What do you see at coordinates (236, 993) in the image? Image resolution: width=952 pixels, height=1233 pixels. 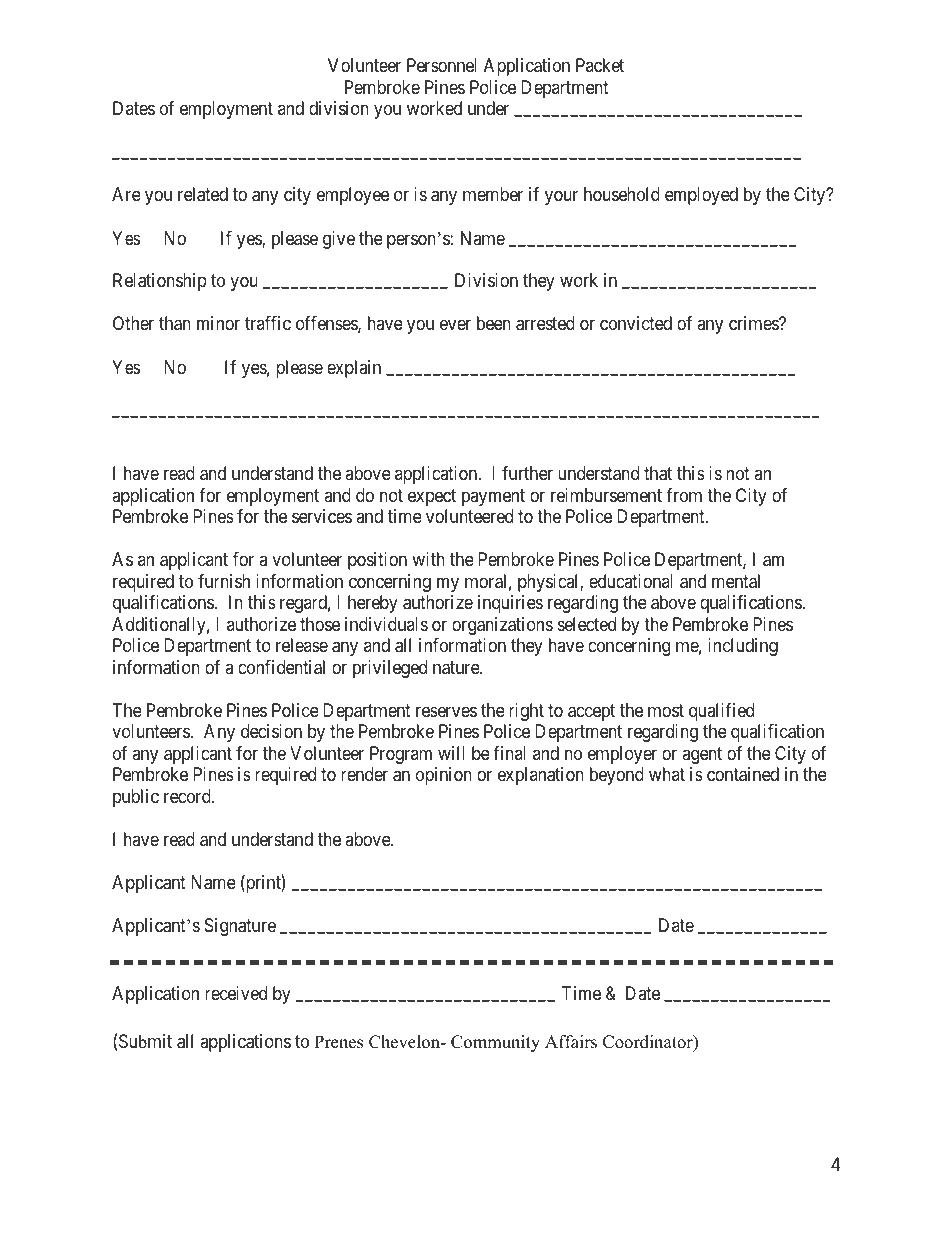 I see `received` at bounding box center [236, 993].
